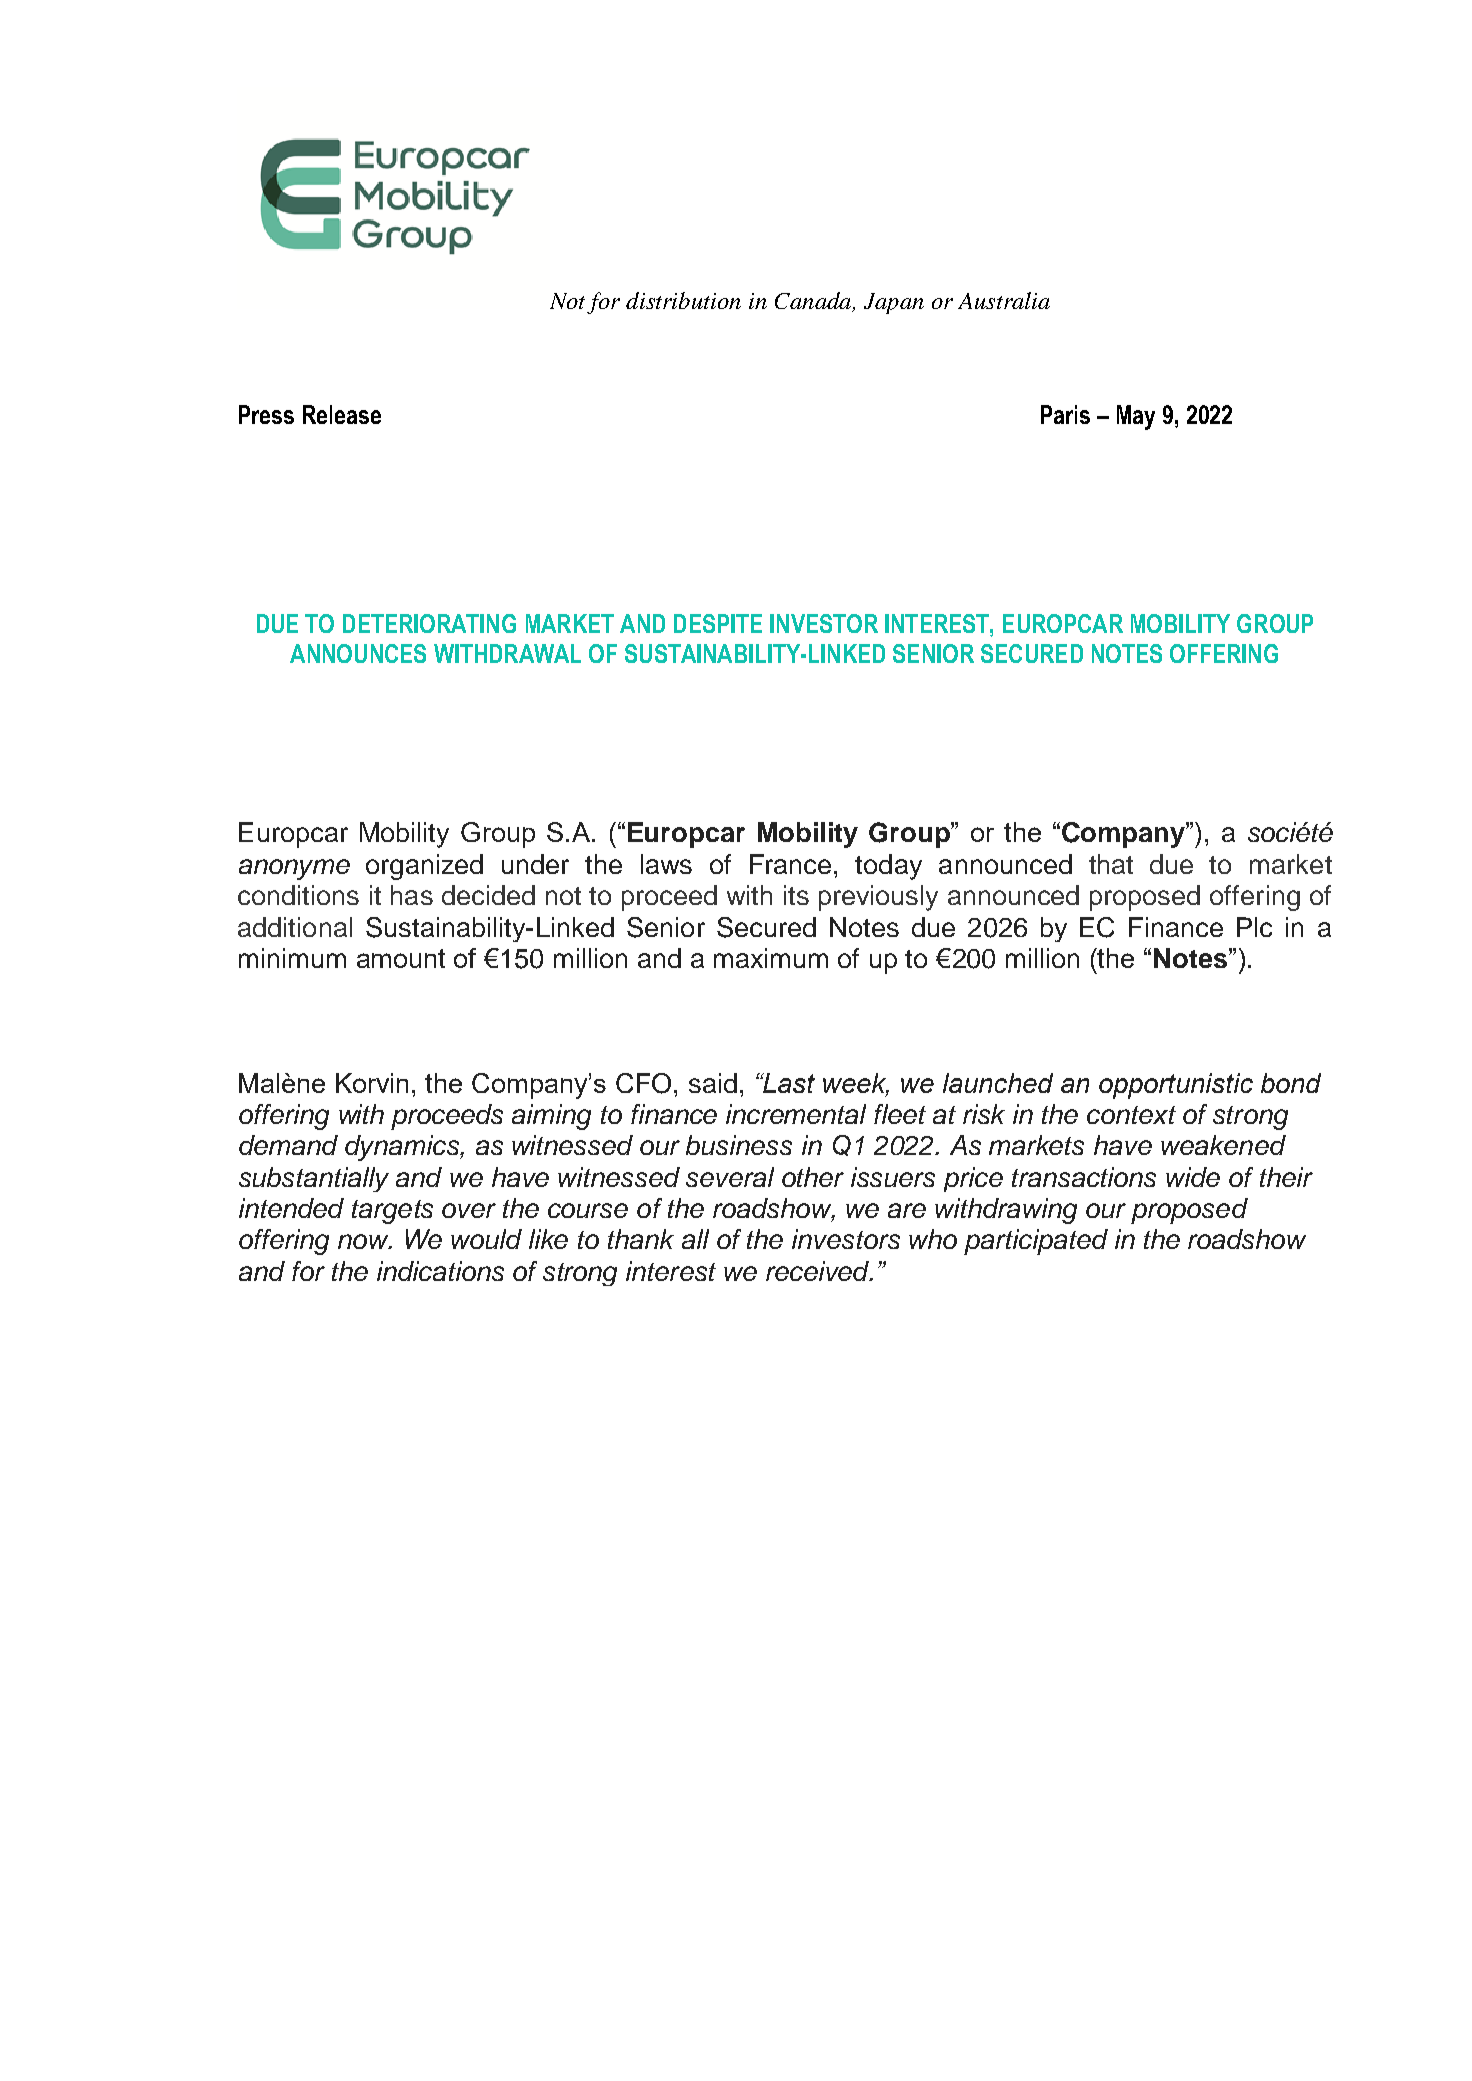 The height and width of the screenshot is (2081, 1472). I want to click on Release, so click(342, 414).
